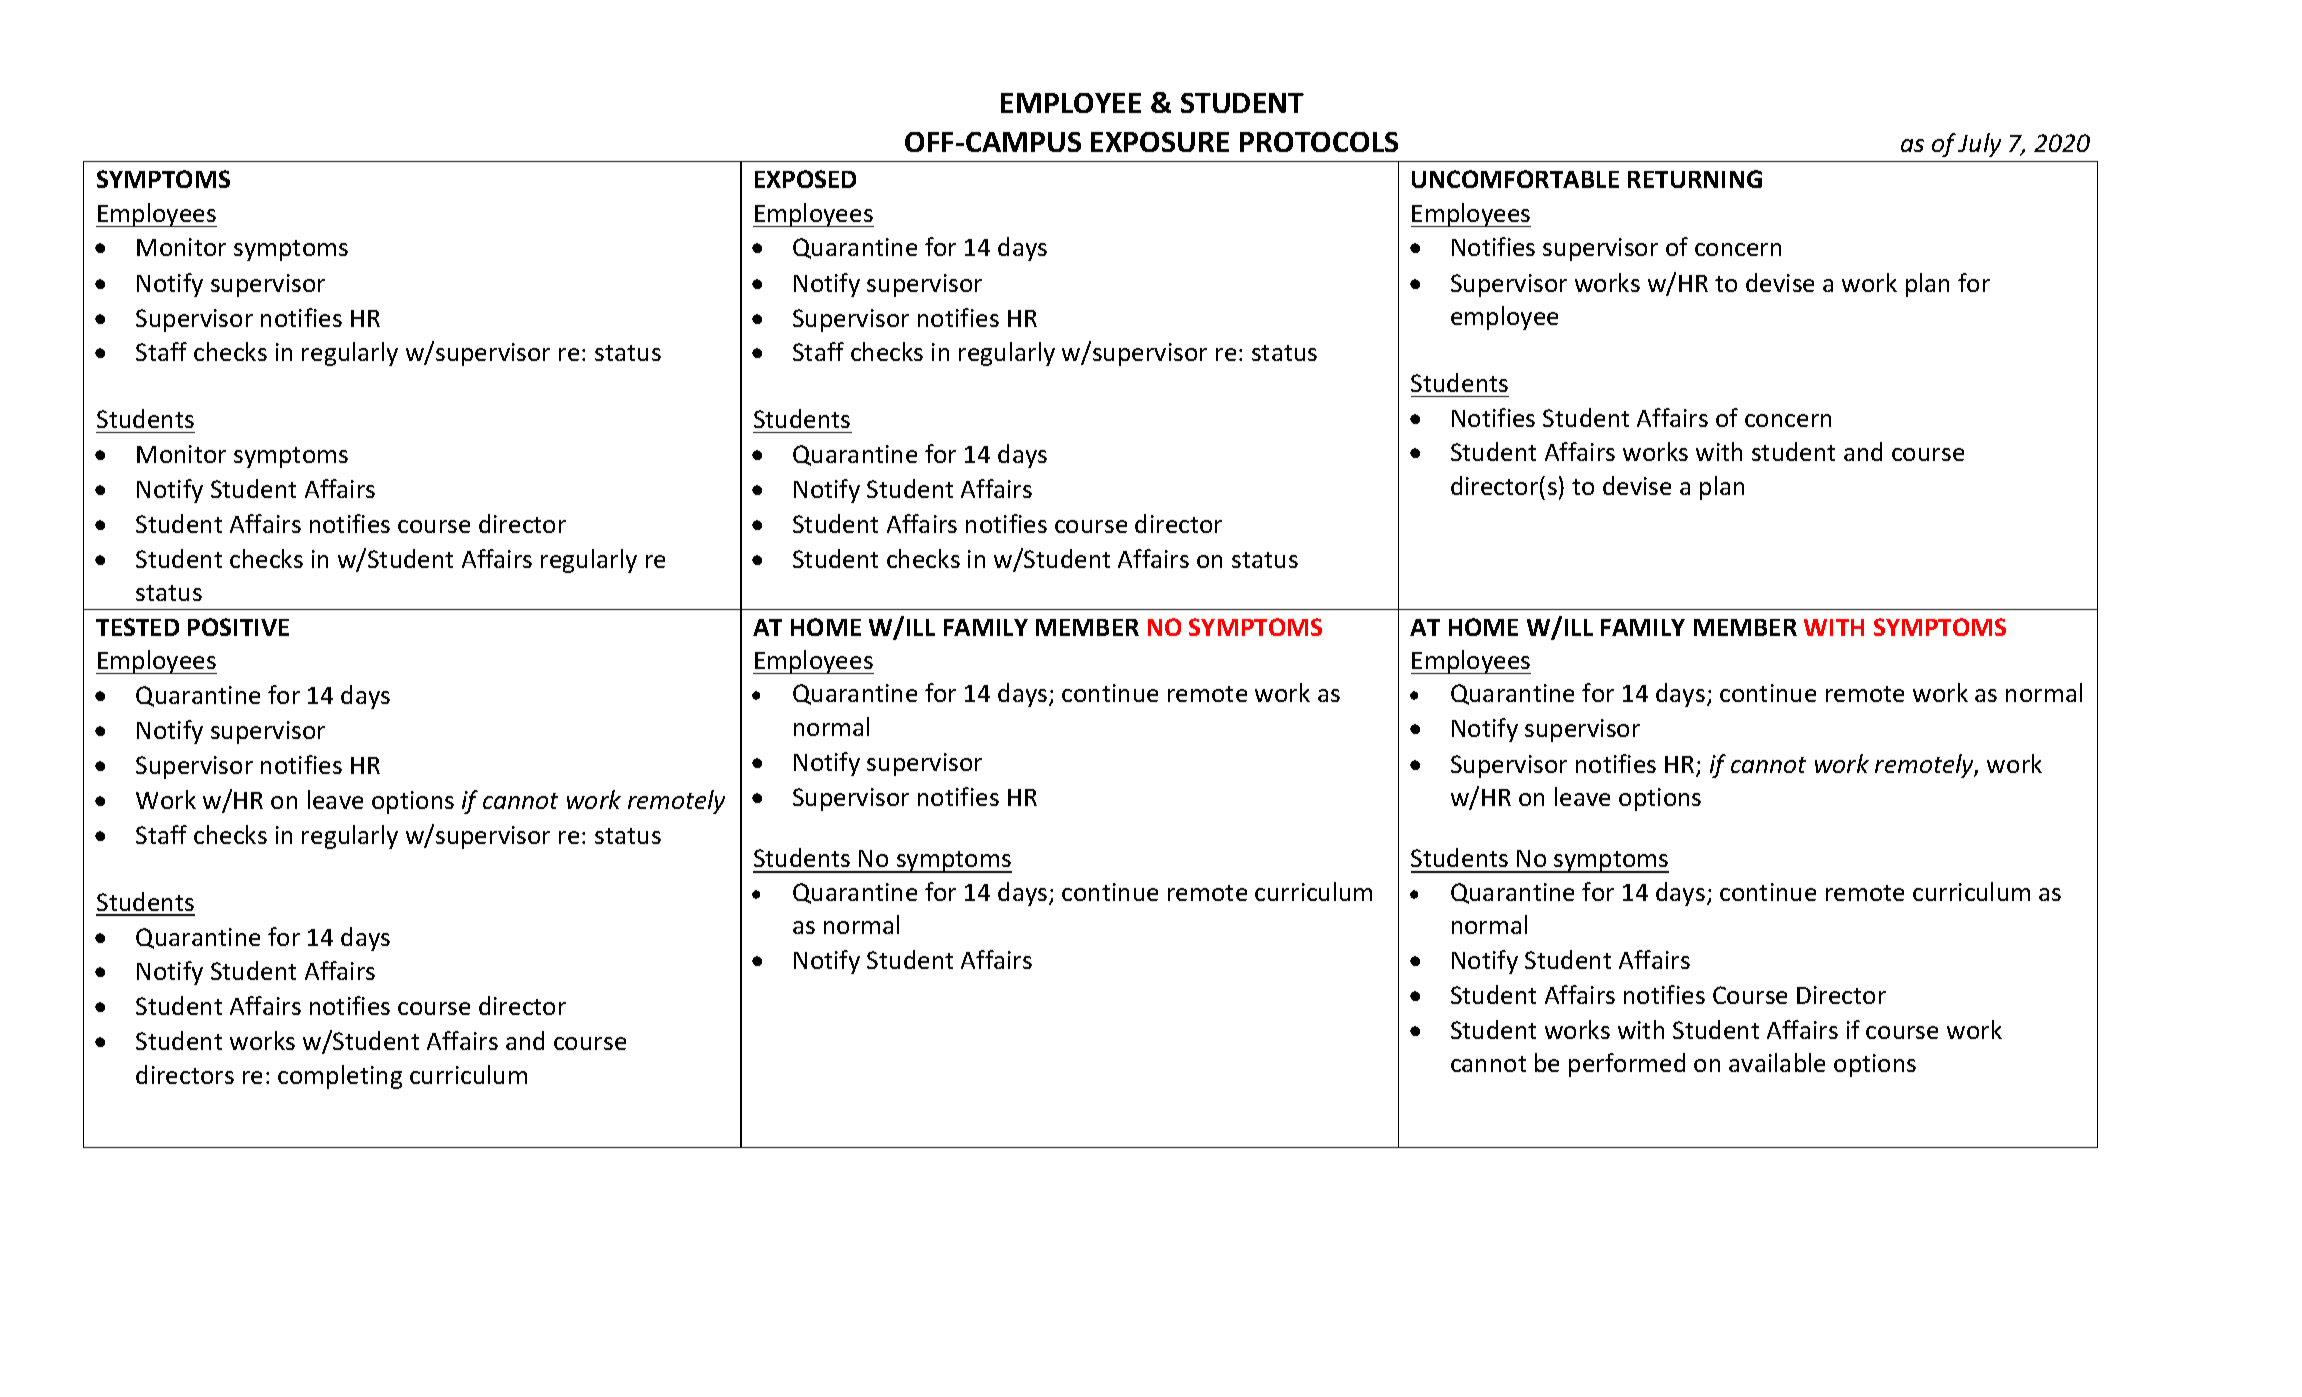 This document has width=2302, height=1397. What do you see at coordinates (1695, 179) in the document?
I see `RETURNING` at bounding box center [1695, 179].
